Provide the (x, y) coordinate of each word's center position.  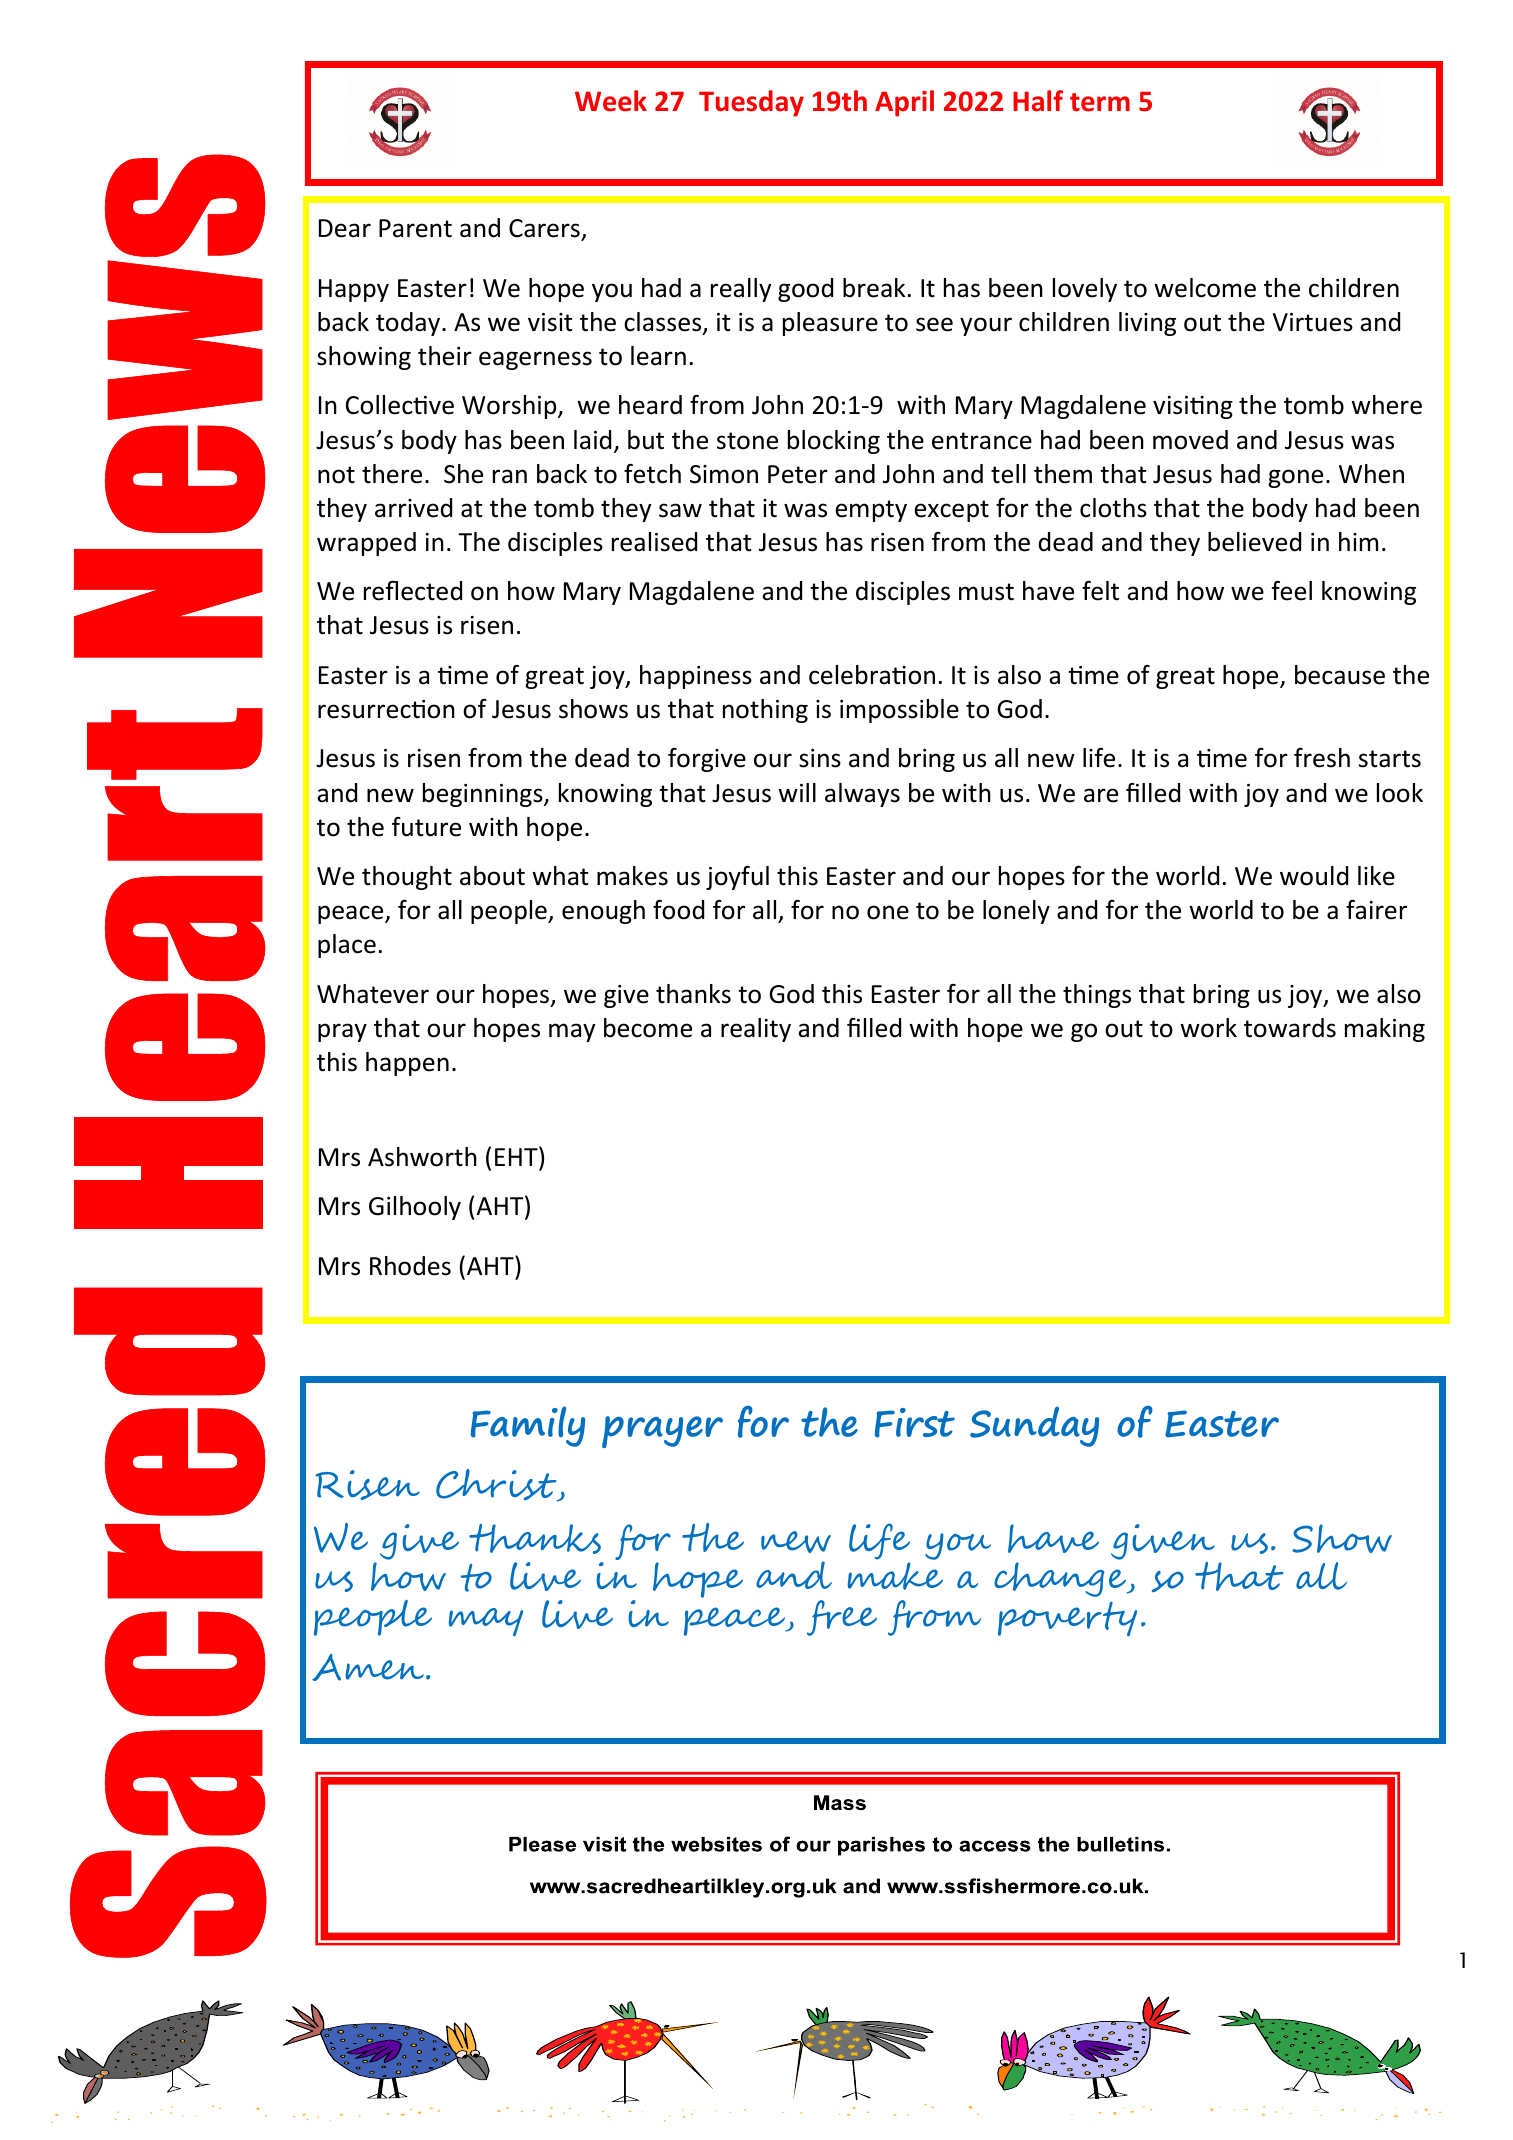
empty (871, 511)
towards (1290, 1028)
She (463, 474)
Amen (369, 1667)
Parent (415, 228)
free (842, 1618)
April (904, 103)
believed (1254, 542)
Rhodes (410, 1266)
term (1100, 102)
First (915, 1423)
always (862, 795)
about (492, 876)
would (1314, 876)
